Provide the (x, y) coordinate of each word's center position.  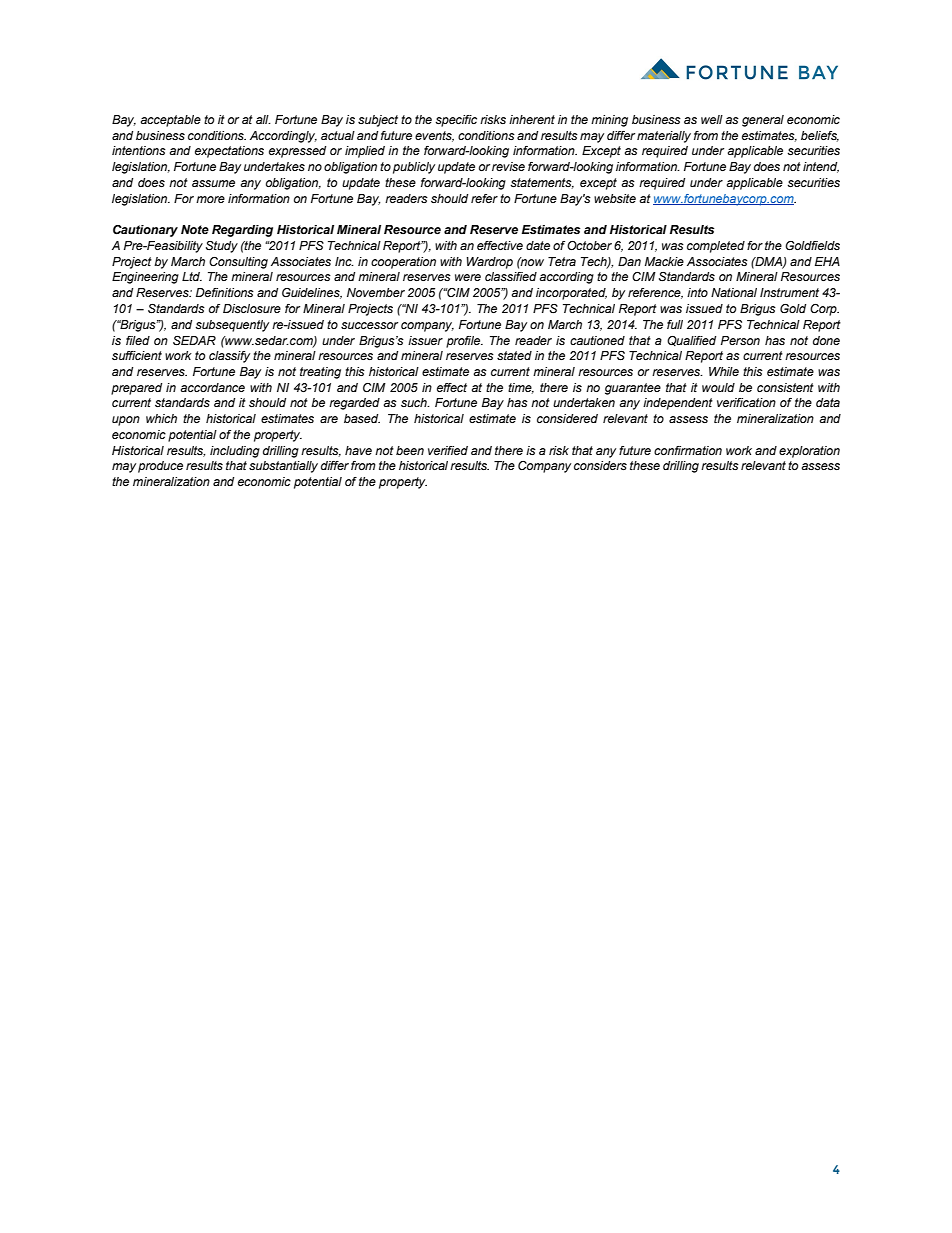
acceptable (170, 121)
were (468, 277)
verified (448, 450)
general (763, 121)
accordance (212, 387)
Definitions (225, 292)
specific (456, 121)
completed (716, 247)
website (615, 199)
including (235, 452)
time (521, 388)
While (724, 371)
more (210, 199)
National (734, 292)
